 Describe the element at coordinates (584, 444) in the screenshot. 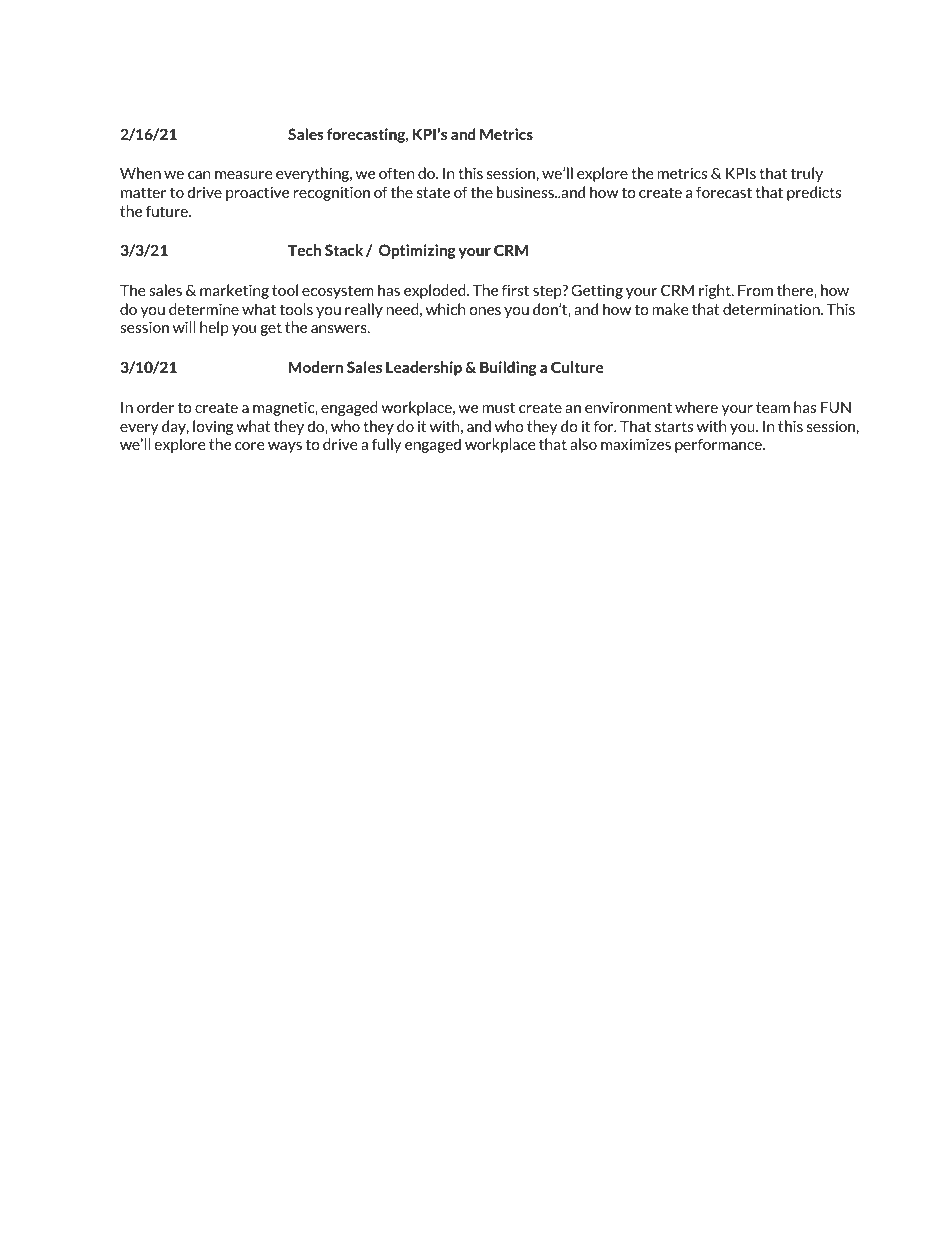

I see `also` at that location.
